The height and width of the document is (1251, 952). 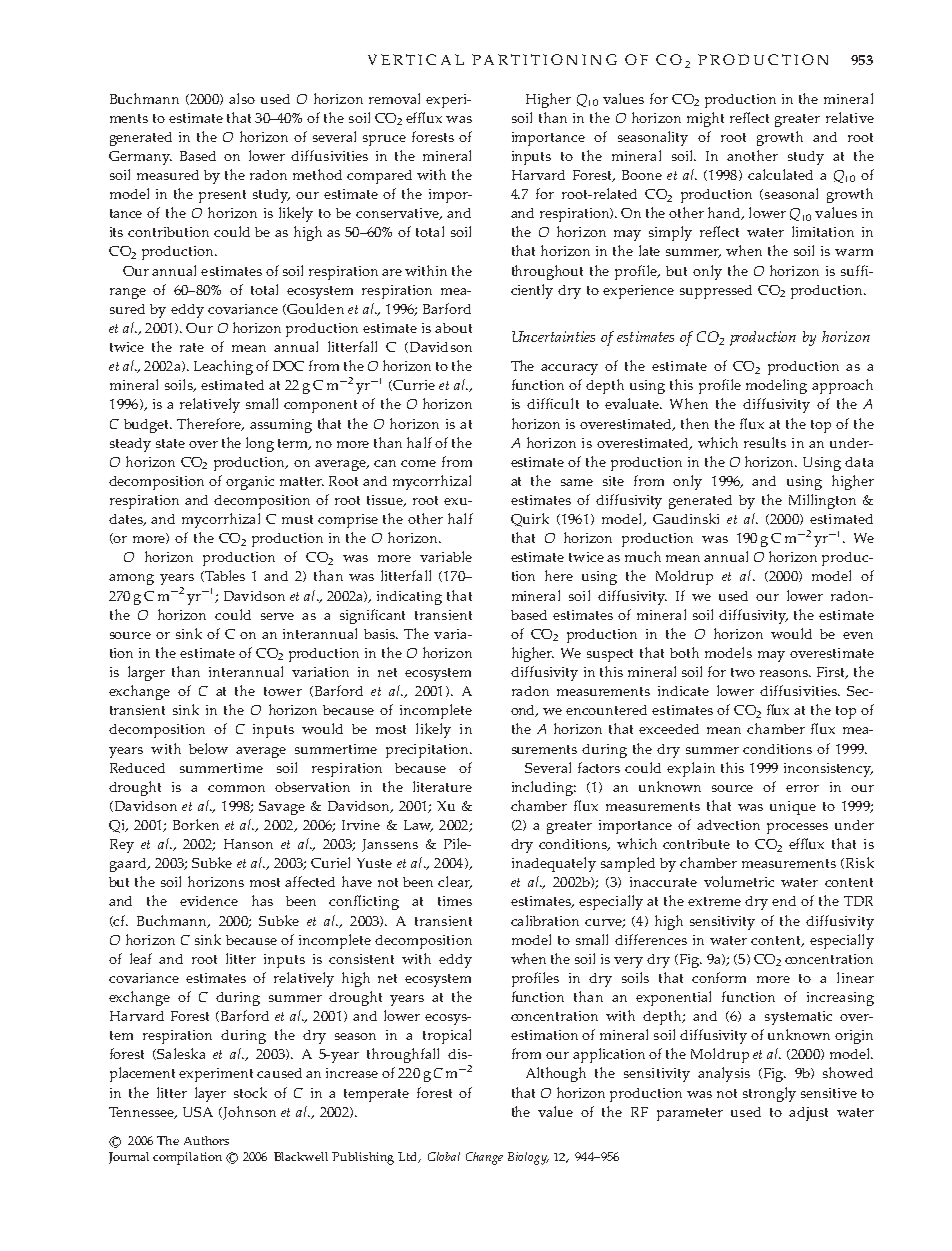 I want to click on Biology, so click(x=528, y=1158).
